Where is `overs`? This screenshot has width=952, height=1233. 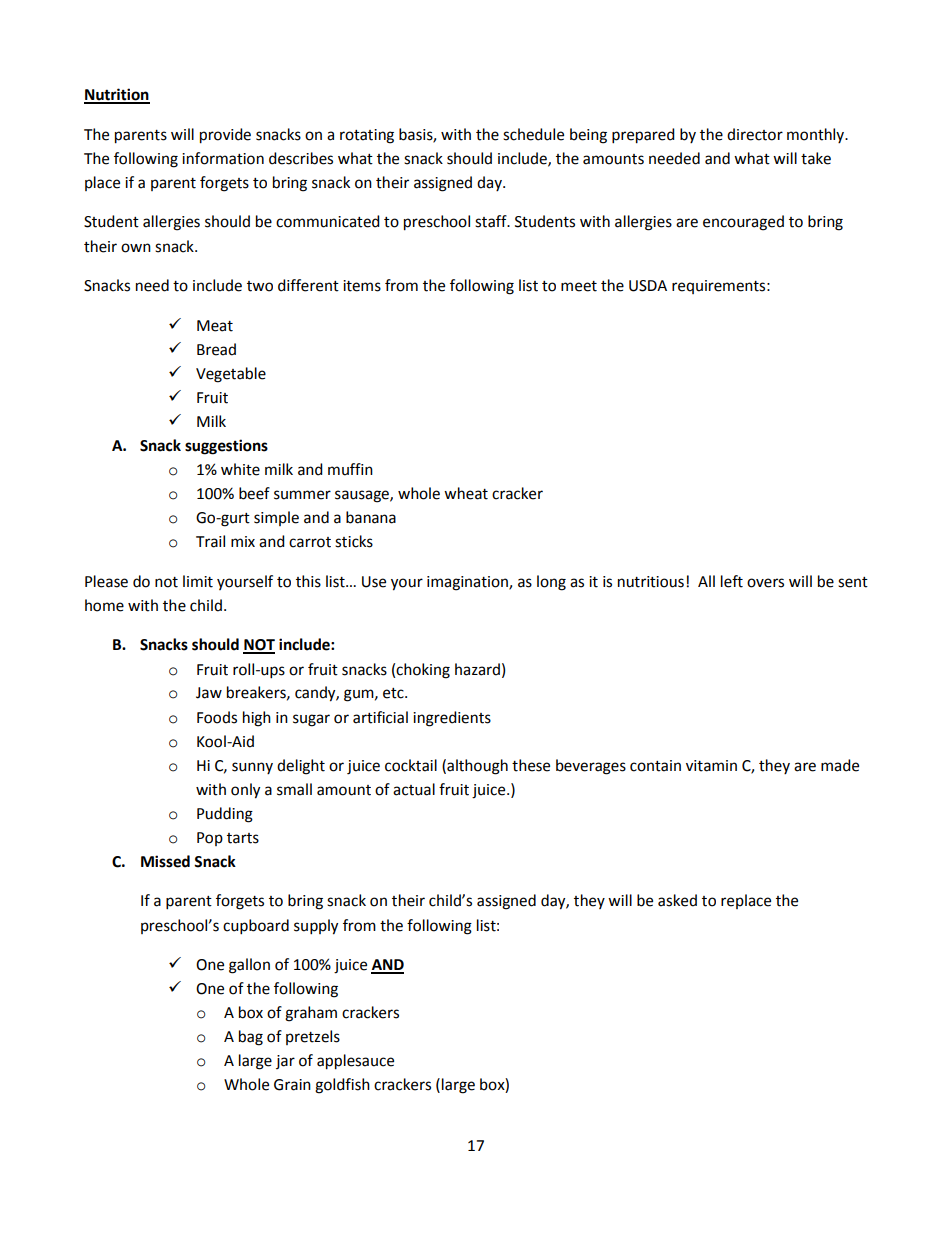
overs is located at coordinates (765, 583).
